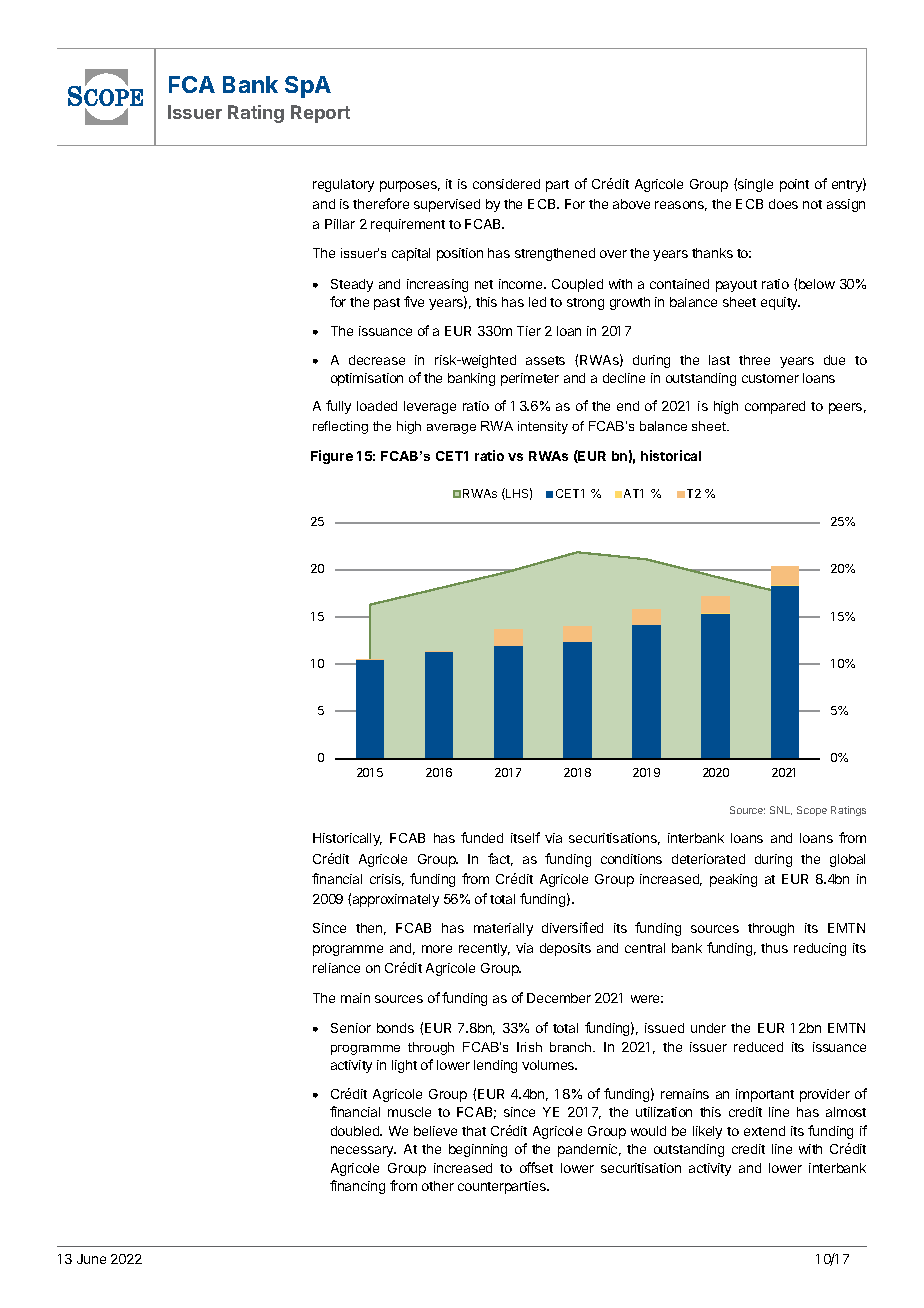  What do you see at coordinates (482, 837) in the screenshot?
I see `funded` at bounding box center [482, 837].
